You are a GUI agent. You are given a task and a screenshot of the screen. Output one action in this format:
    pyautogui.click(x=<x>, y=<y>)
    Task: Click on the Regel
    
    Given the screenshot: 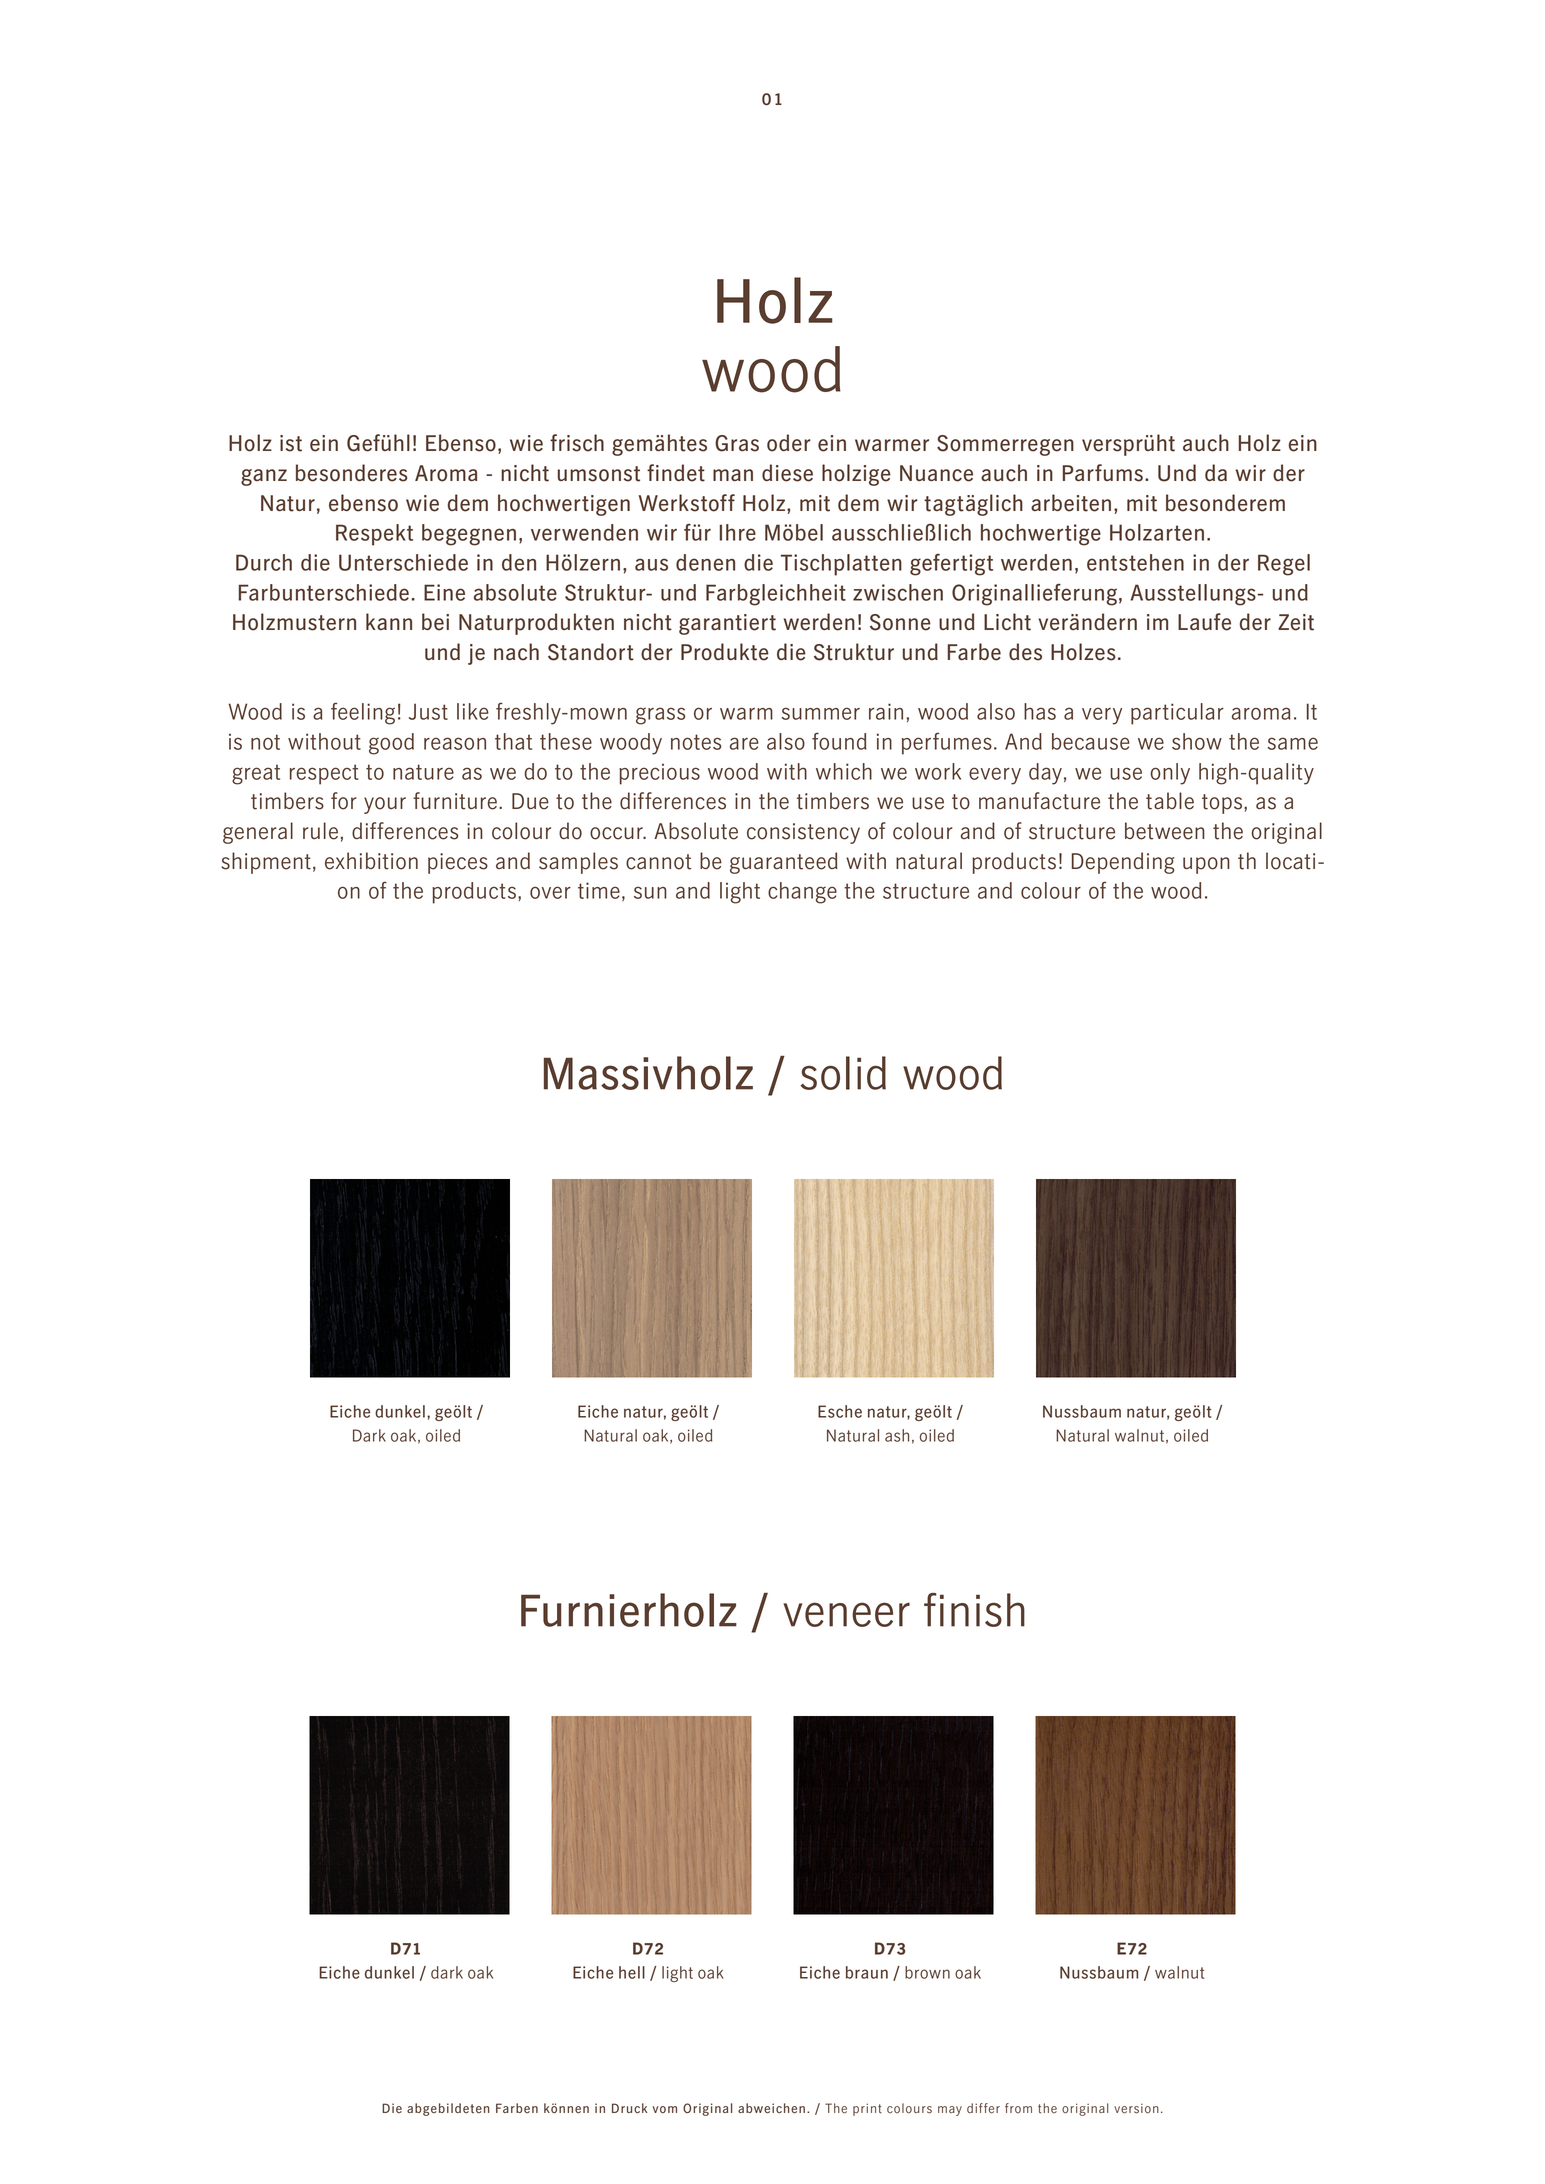 What is the action you would take?
    pyautogui.click(x=1284, y=565)
